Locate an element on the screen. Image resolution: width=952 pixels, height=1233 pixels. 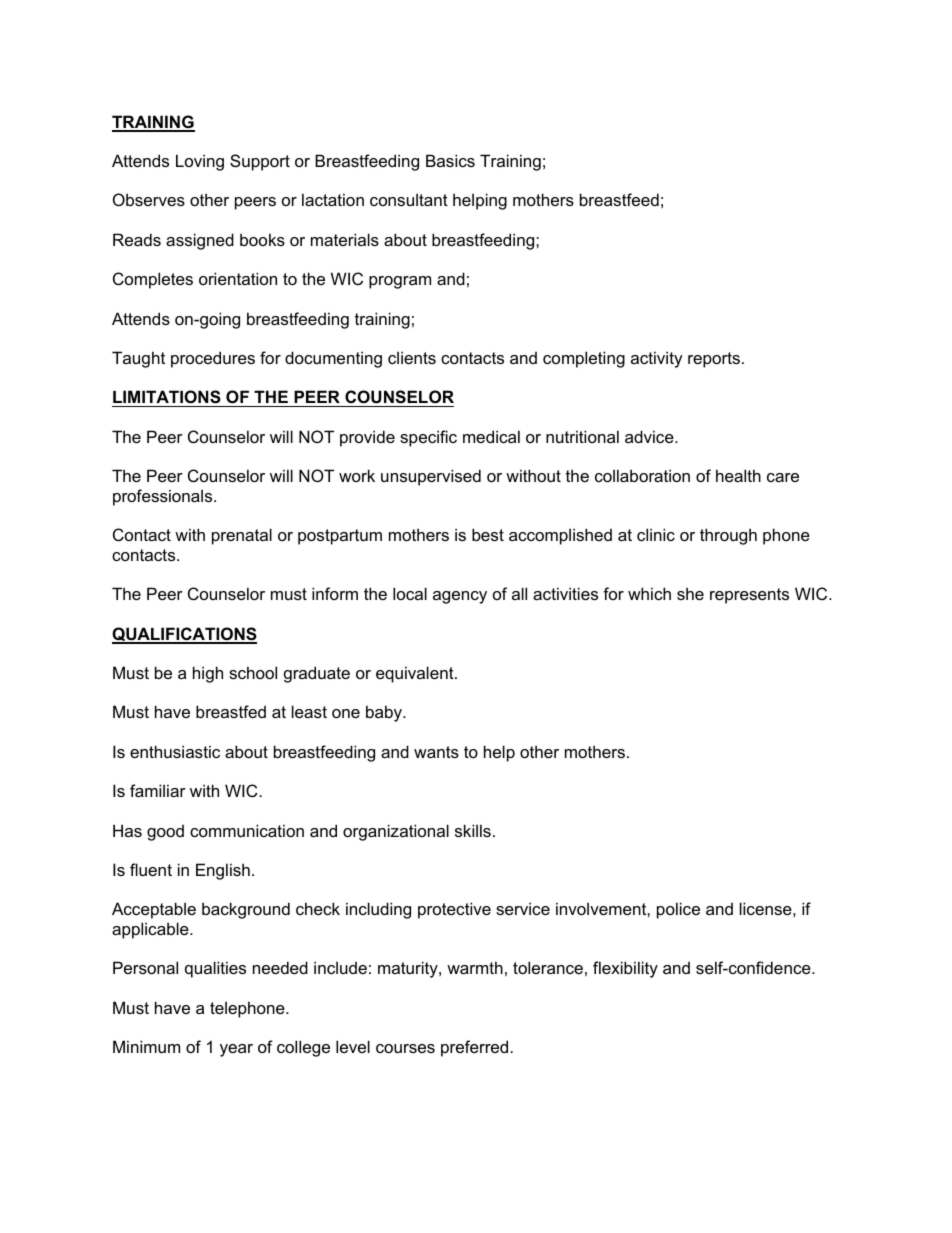
police is located at coordinates (678, 910).
